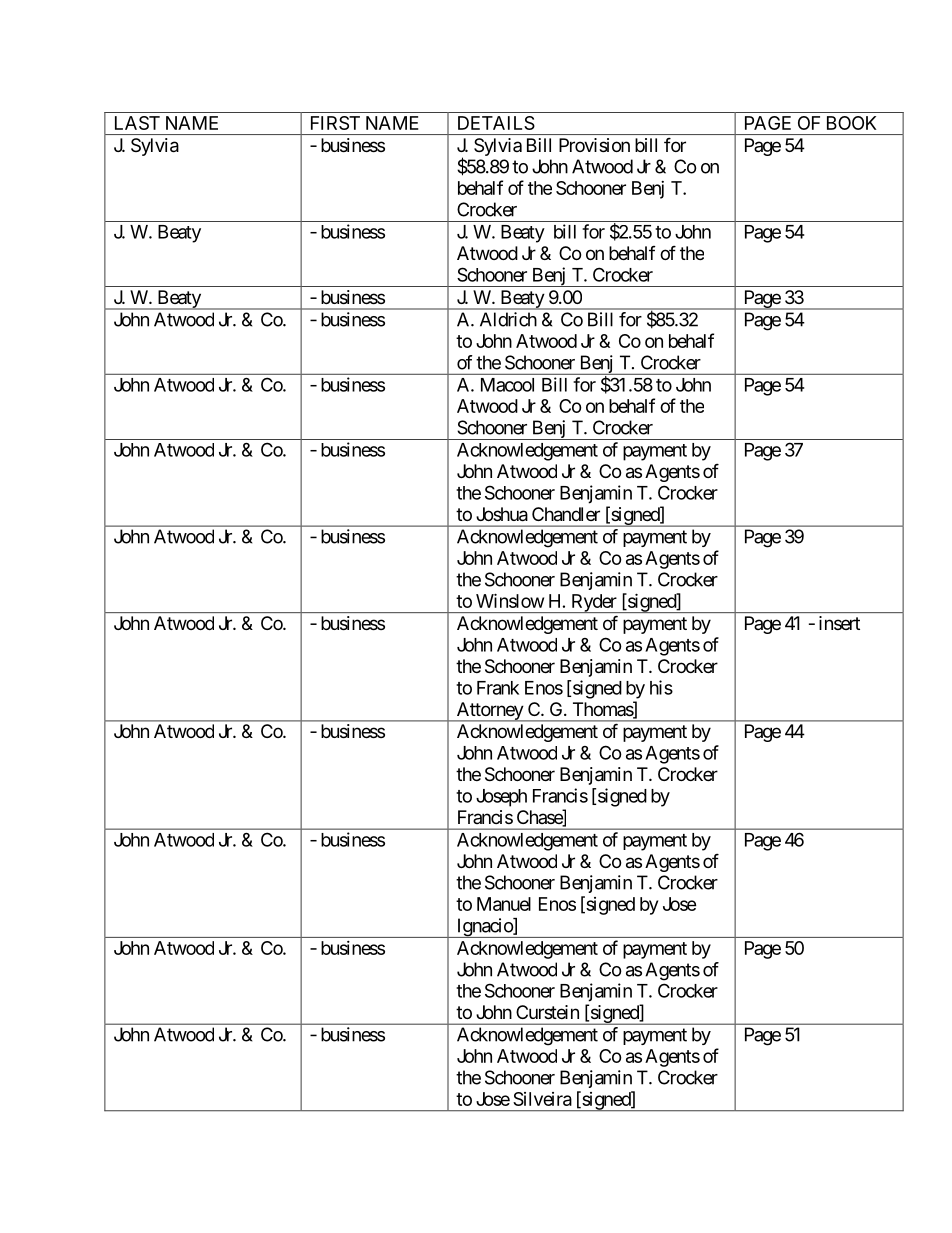 This screenshot has width=952, height=1233. What do you see at coordinates (594, 145) in the screenshot?
I see `Provision` at bounding box center [594, 145].
